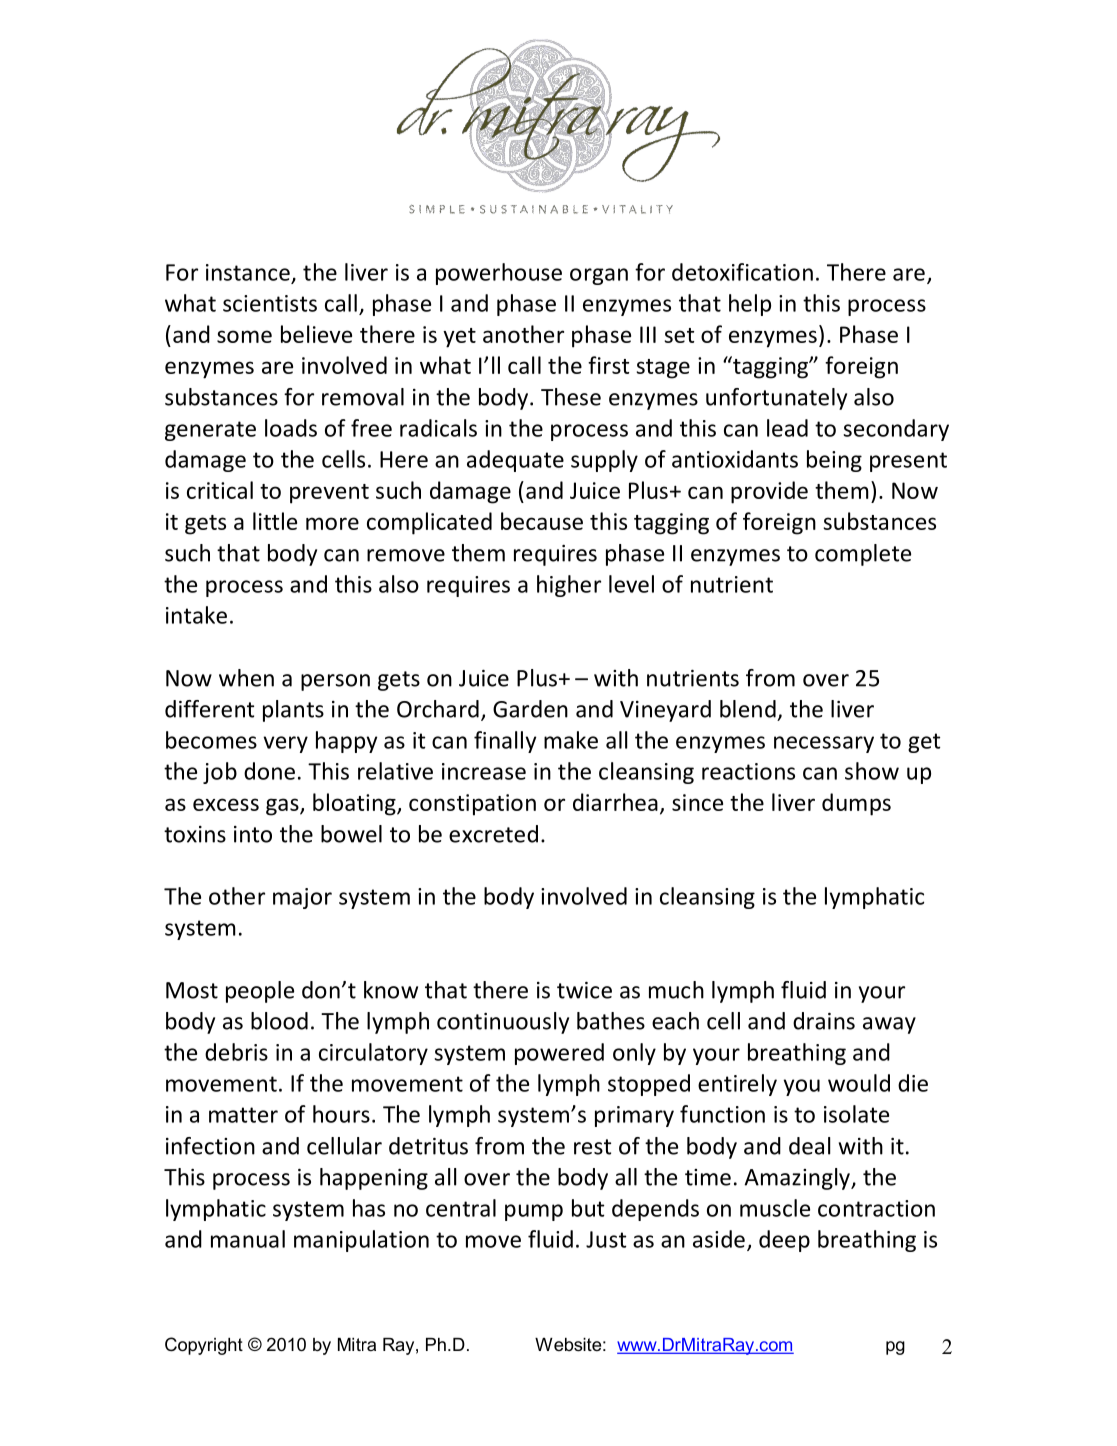 The image size is (1117, 1446). Describe the element at coordinates (283, 807) in the image. I see `gas` at that location.
